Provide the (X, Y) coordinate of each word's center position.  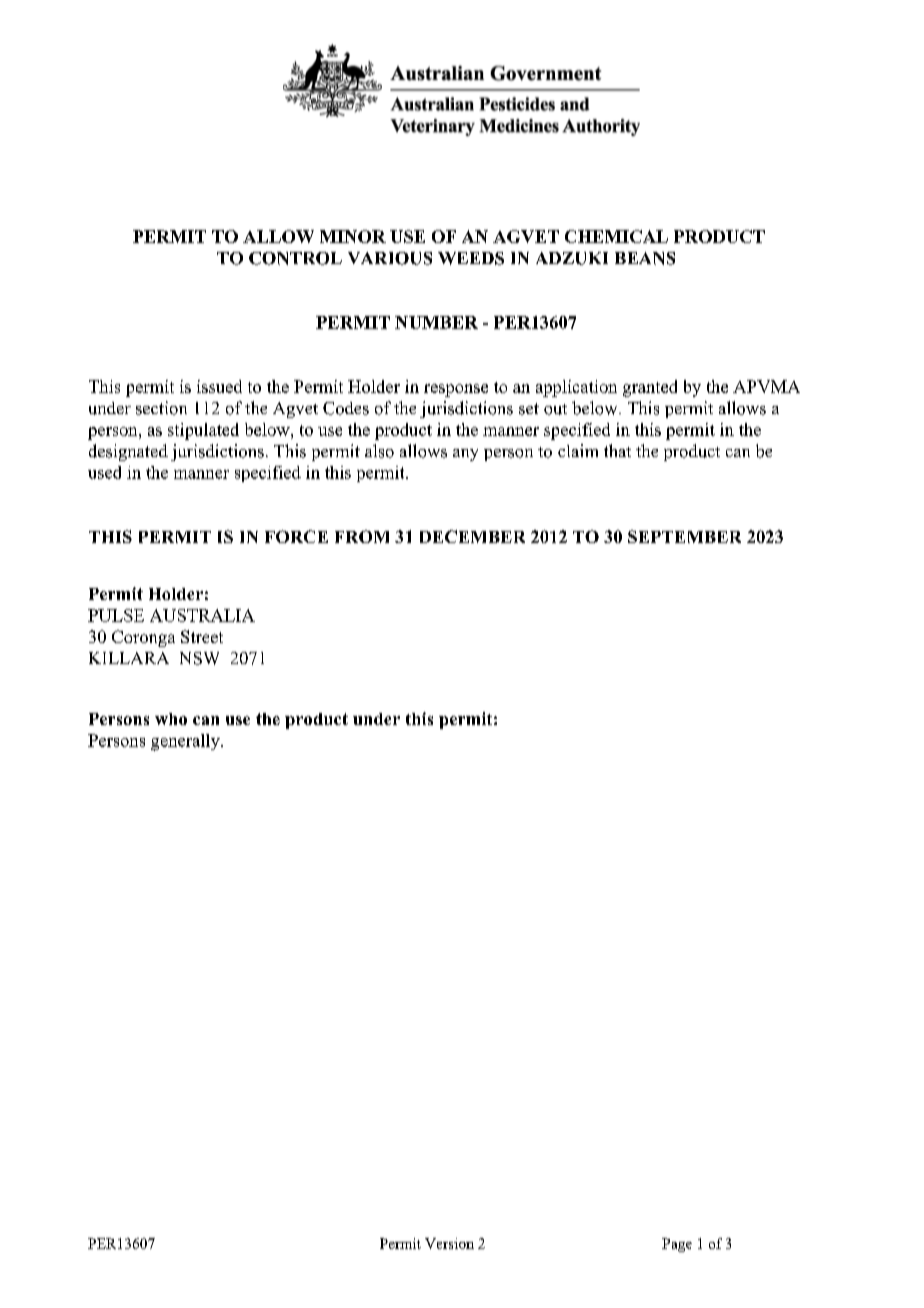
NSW (199, 658)
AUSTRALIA (202, 615)
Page (677, 1245)
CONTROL (295, 258)
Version (449, 1243)
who (171, 719)
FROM (362, 536)
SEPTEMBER (684, 536)
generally (186, 742)
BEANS (645, 258)
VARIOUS (390, 258)
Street (202, 636)
